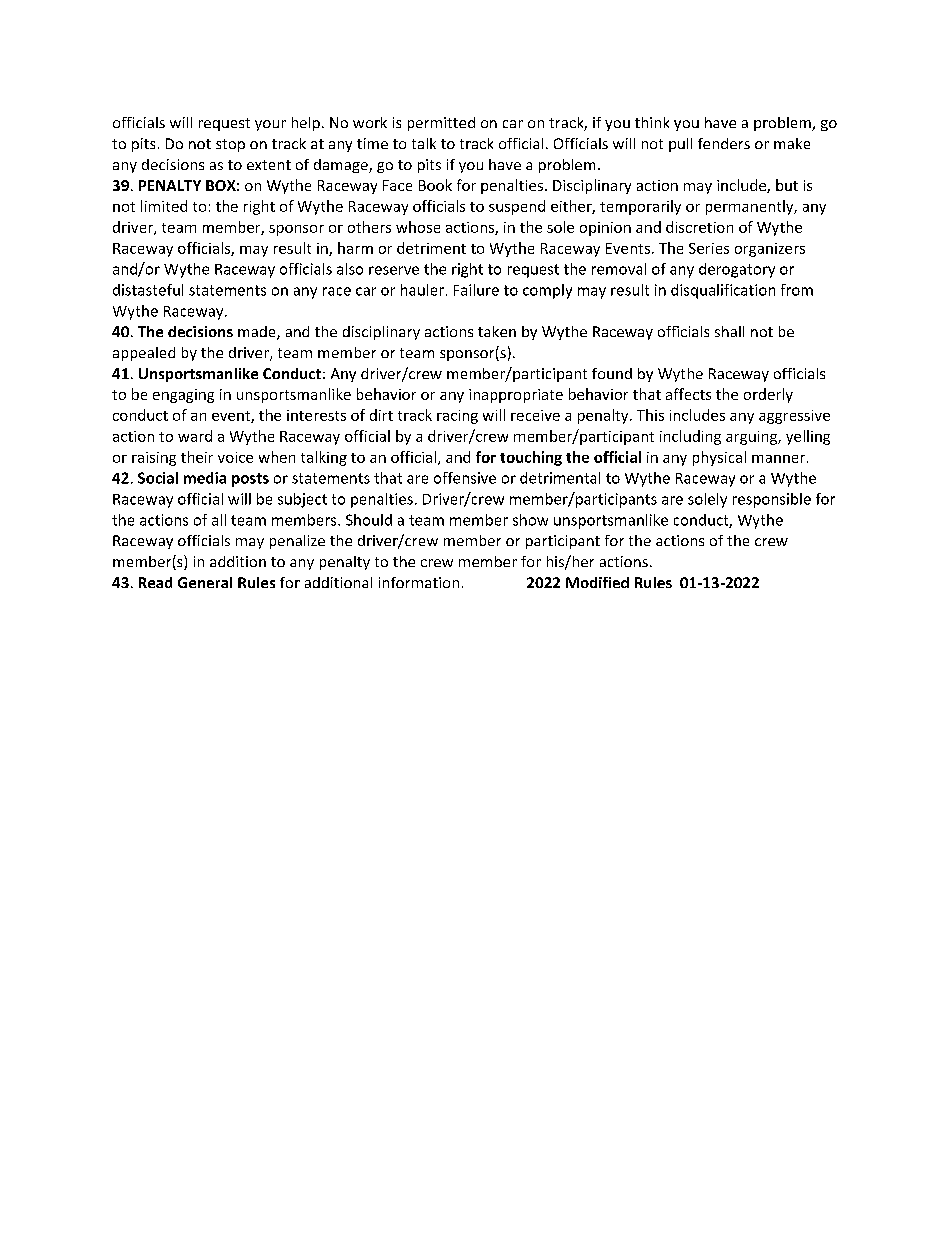 This screenshot has width=952, height=1233. What do you see at coordinates (235, 457) in the screenshot?
I see `voice` at bounding box center [235, 457].
